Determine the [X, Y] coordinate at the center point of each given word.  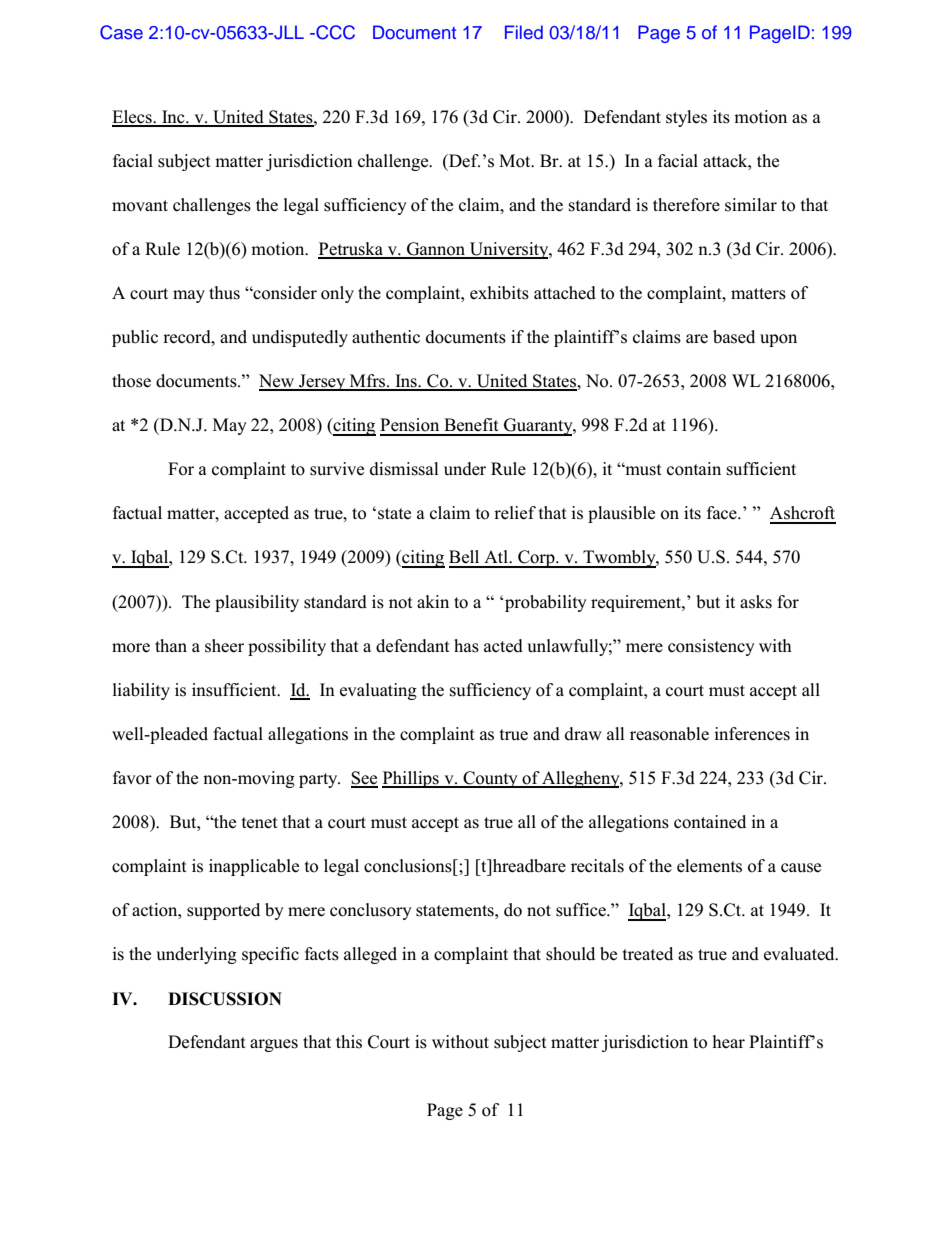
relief [515, 513]
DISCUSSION [225, 999]
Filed [524, 32]
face [723, 513]
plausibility [257, 603]
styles [686, 118]
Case [121, 32]
